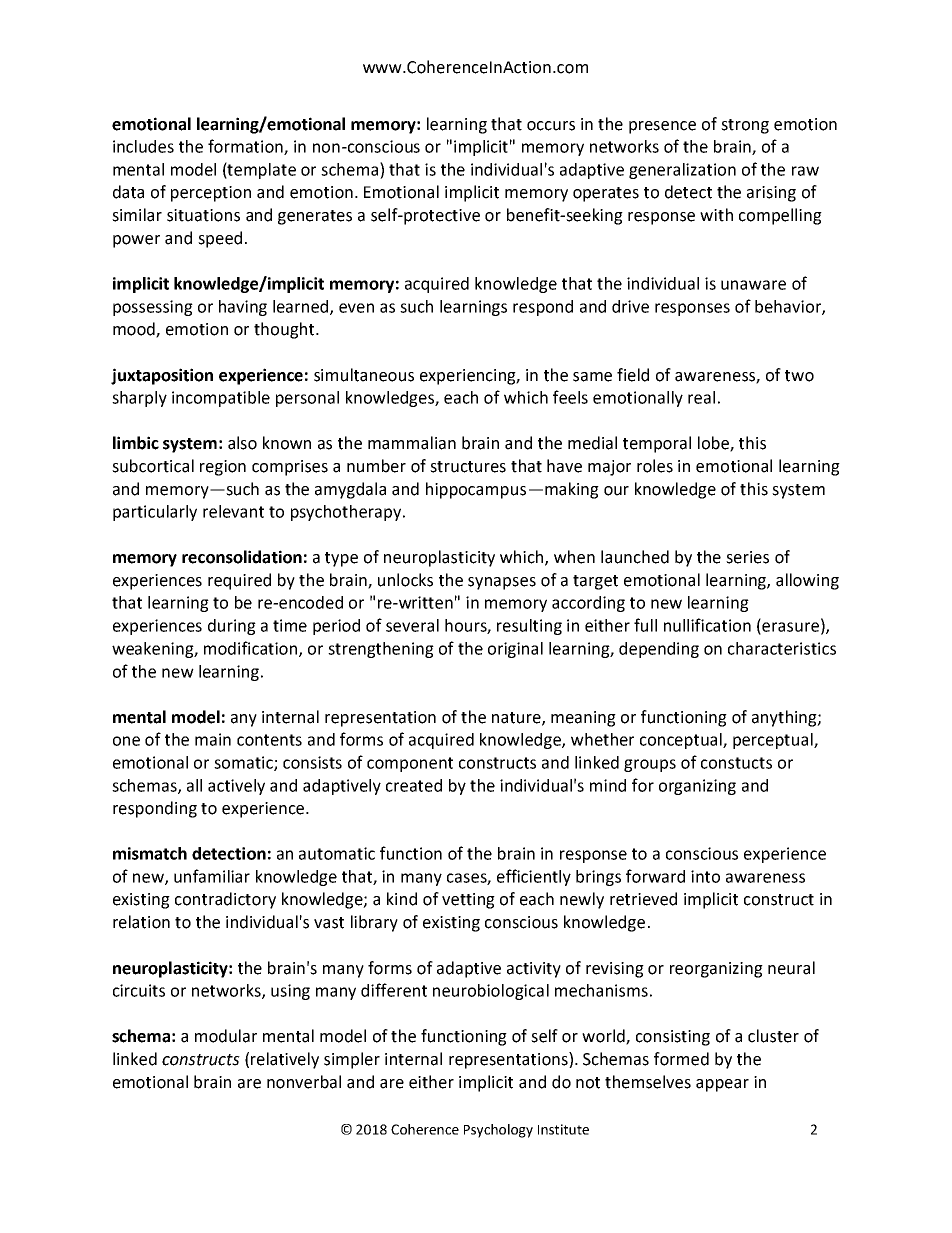 The image size is (952, 1233). I want to click on several, so click(412, 625).
